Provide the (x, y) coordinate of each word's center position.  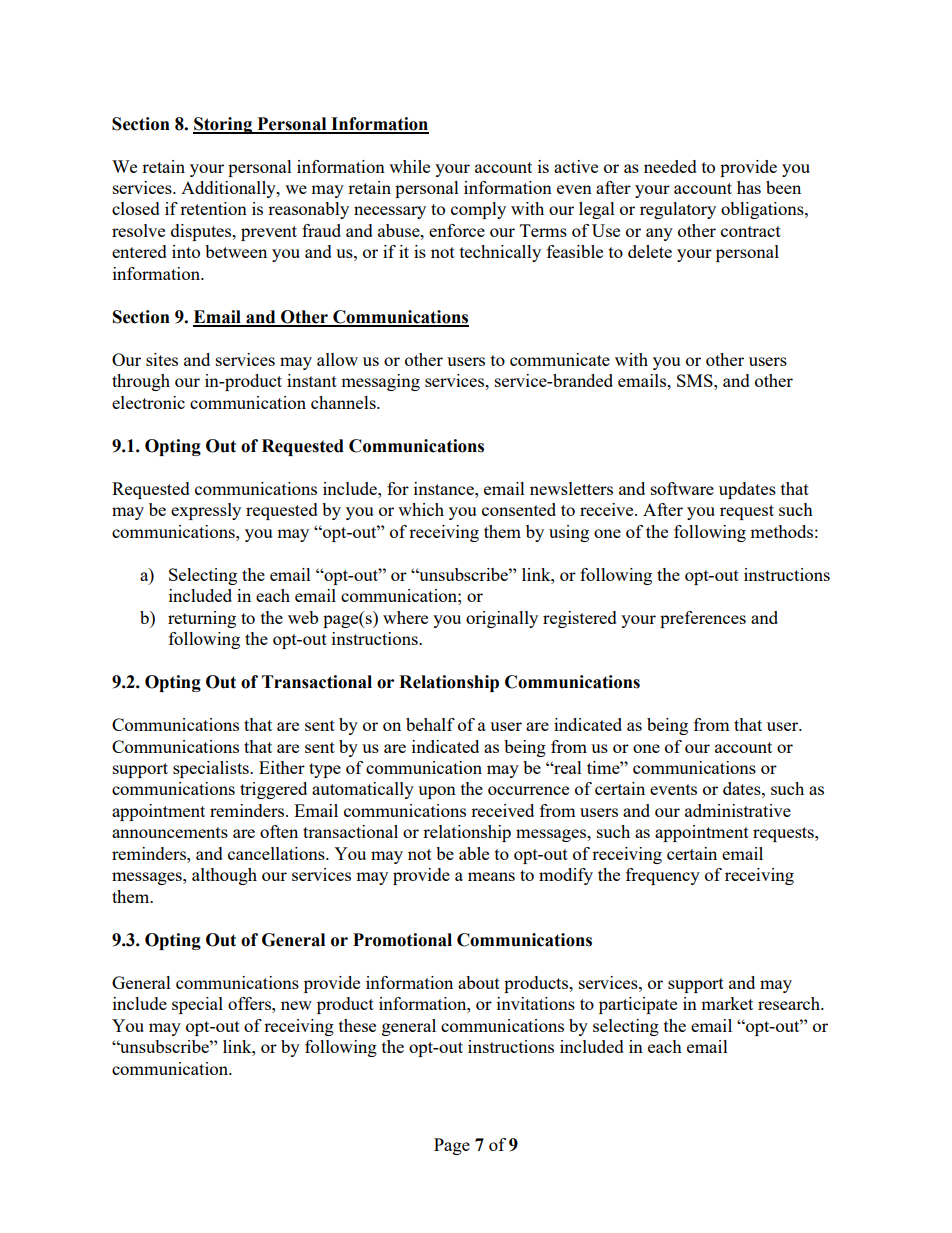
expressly (206, 511)
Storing (224, 125)
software (682, 488)
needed (670, 166)
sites (162, 359)
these (357, 1025)
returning (202, 619)
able (474, 853)
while (409, 166)
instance (445, 488)
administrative (738, 810)
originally (502, 619)
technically (500, 253)
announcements (170, 832)
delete (650, 251)
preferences (703, 619)
